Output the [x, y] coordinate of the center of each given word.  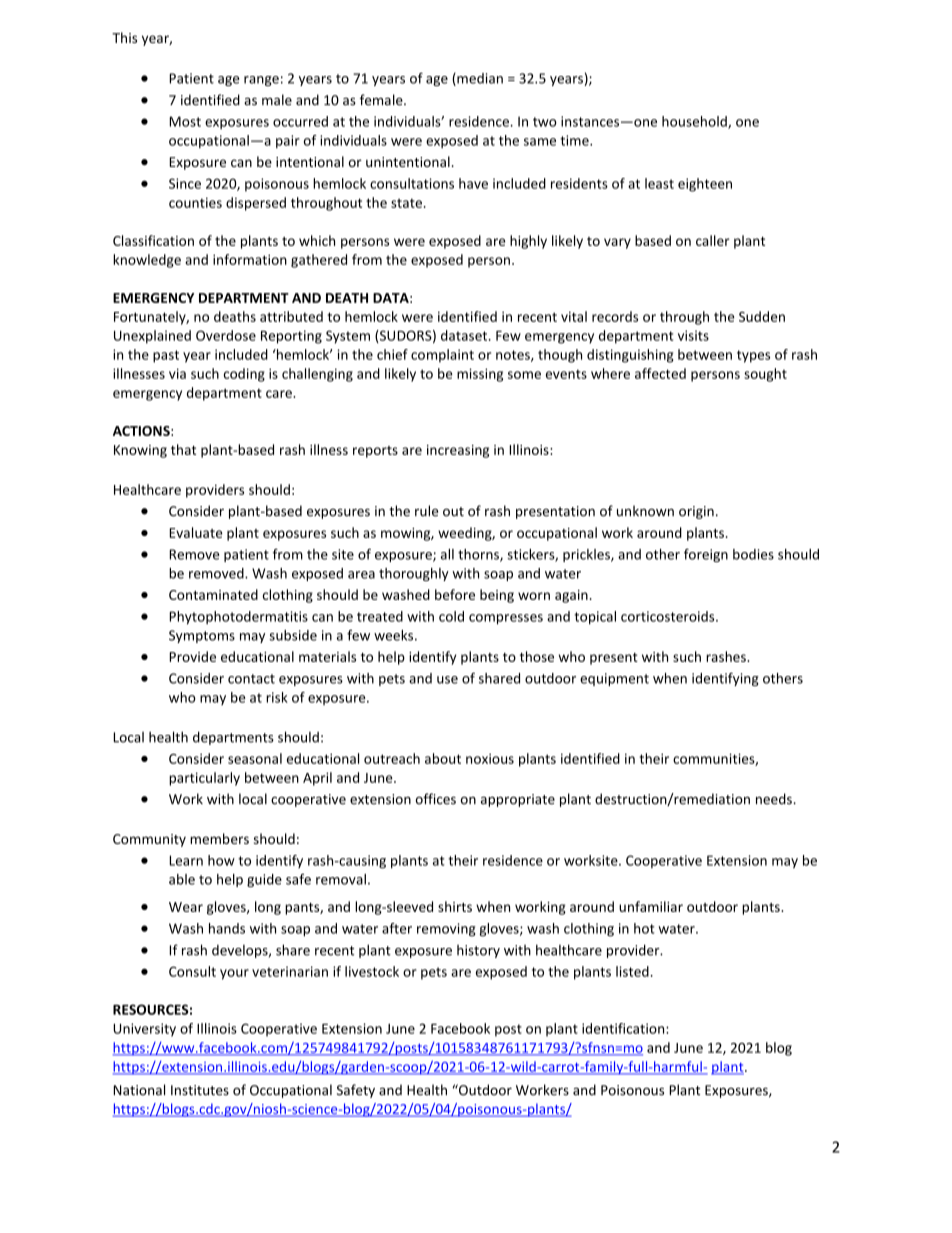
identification [624, 1028]
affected [660, 373]
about [443, 758]
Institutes [200, 1090]
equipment [614, 679]
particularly [204, 779]
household [695, 122]
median [479, 79]
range [261, 81]
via [177, 373]
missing [480, 375]
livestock [372, 971]
